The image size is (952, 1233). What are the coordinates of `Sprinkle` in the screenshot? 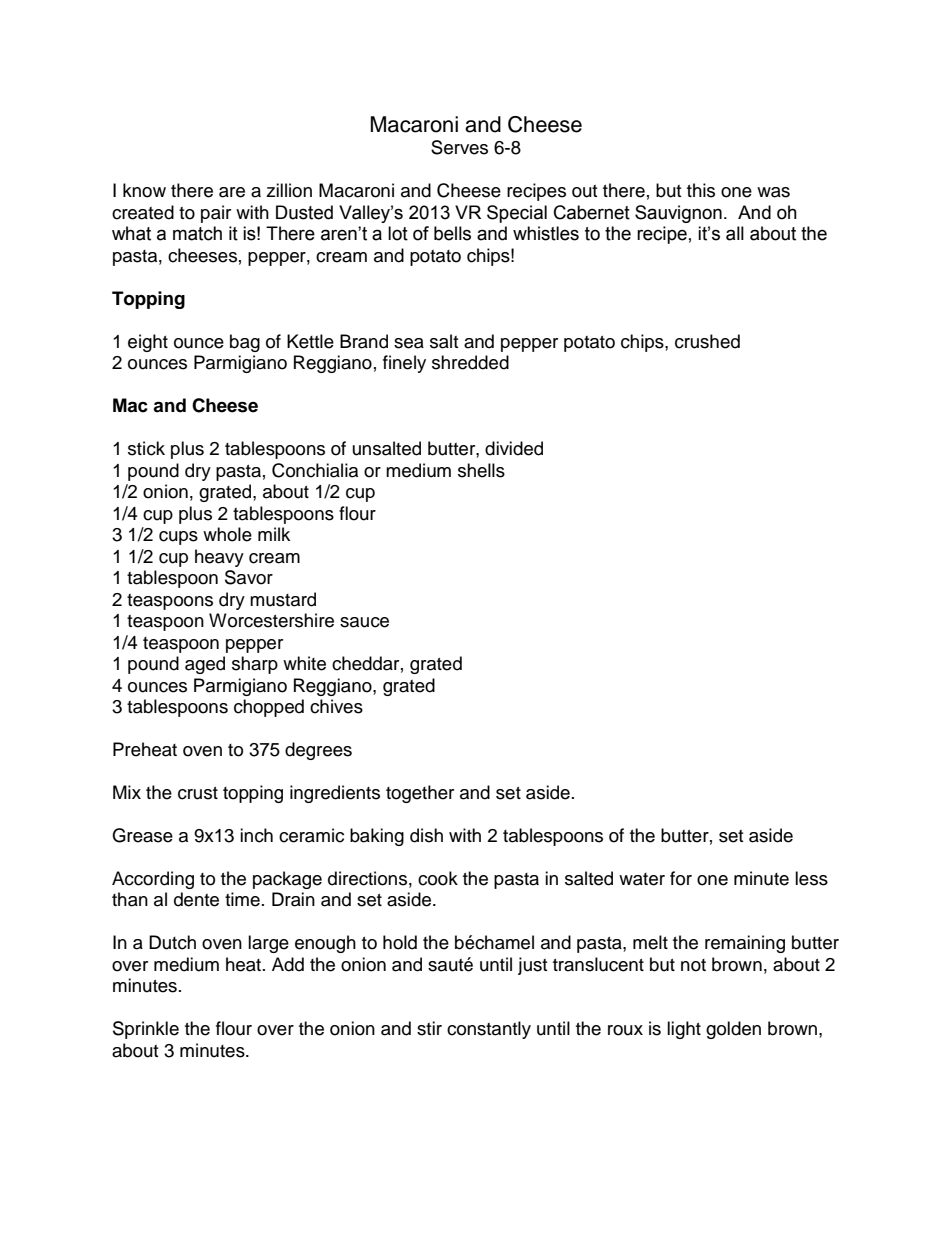 It's located at (146, 1030).
